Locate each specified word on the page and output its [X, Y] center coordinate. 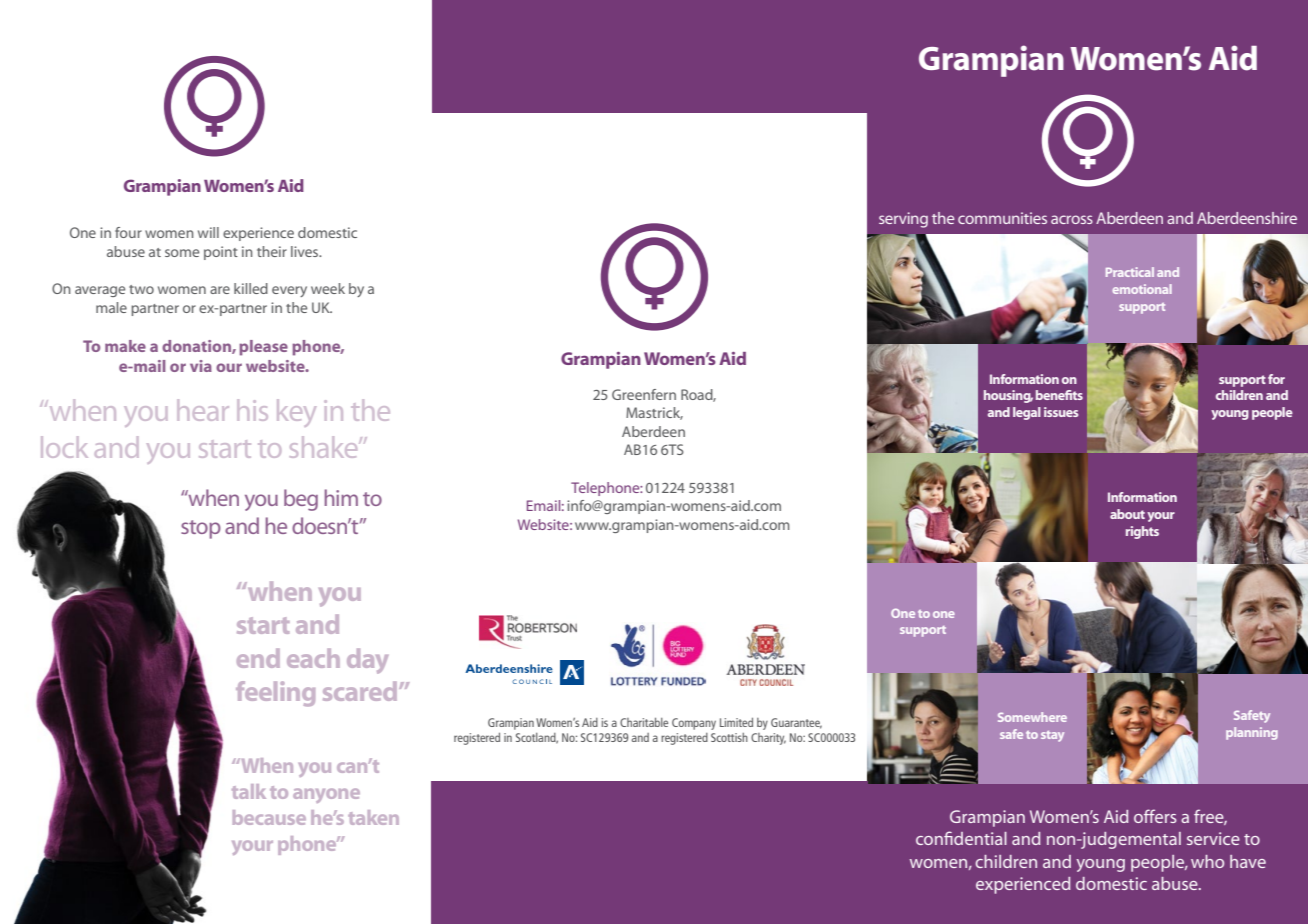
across [1072, 219]
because [269, 817]
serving [903, 220]
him [341, 497]
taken [373, 817]
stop [201, 529]
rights [1142, 532]
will [208, 232]
